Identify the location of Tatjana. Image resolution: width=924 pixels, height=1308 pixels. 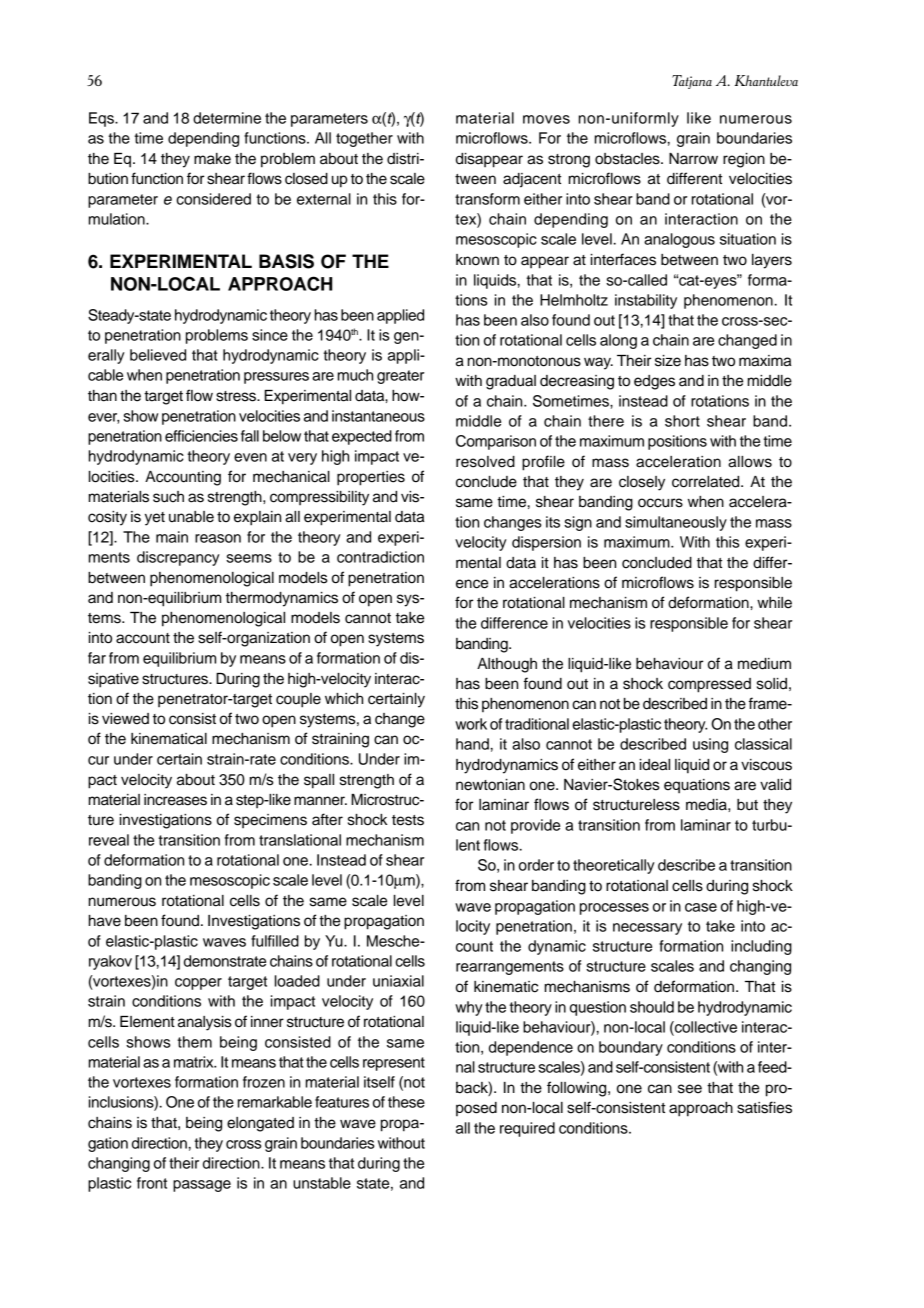
(692, 82).
